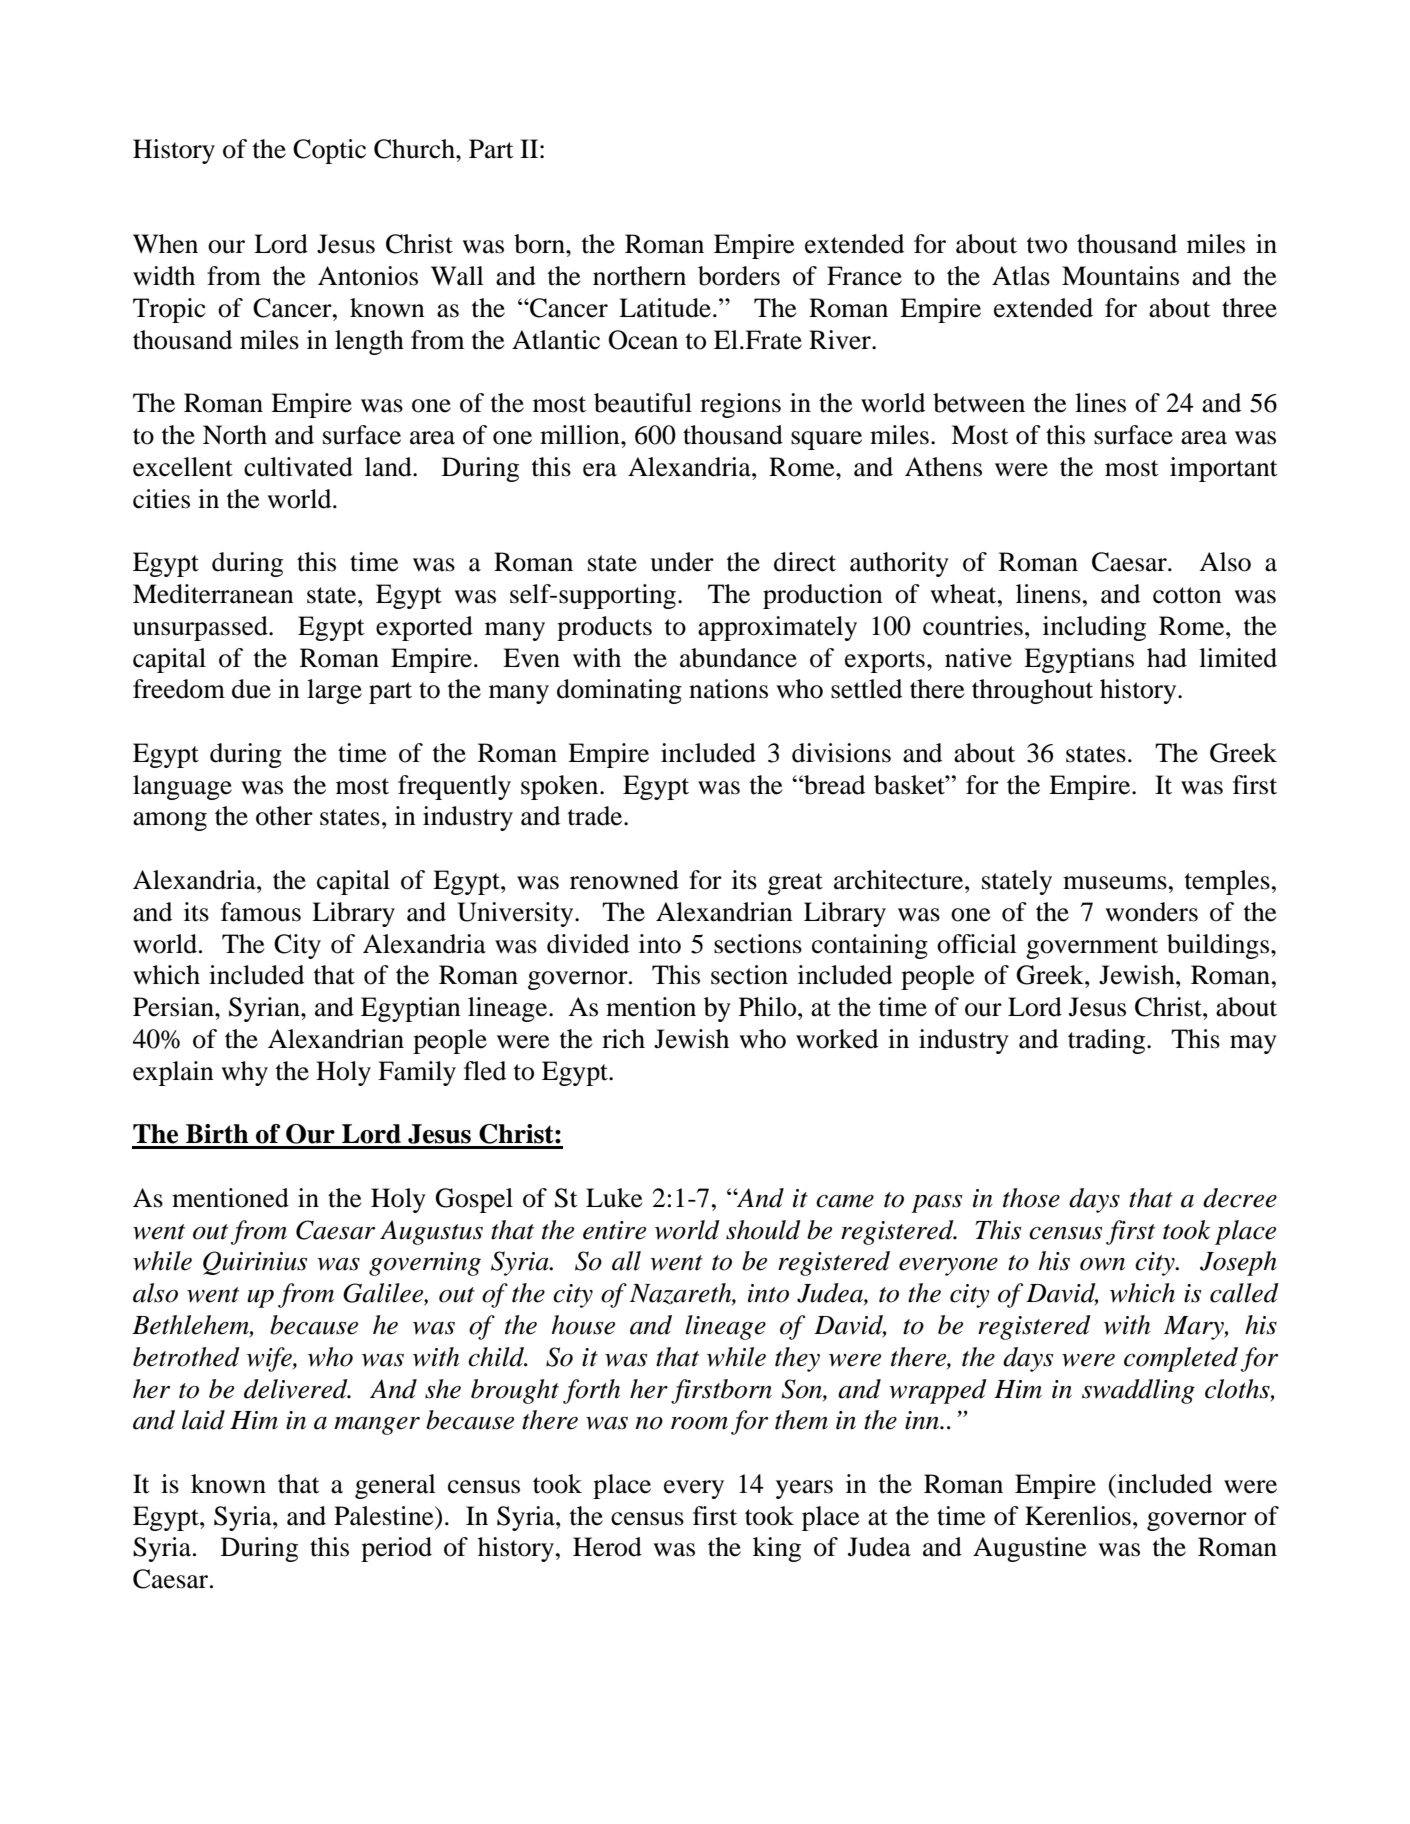 Image resolution: width=1410 pixels, height=1824 pixels. Describe the element at coordinates (1115, 883) in the image. I see `museums` at that location.
